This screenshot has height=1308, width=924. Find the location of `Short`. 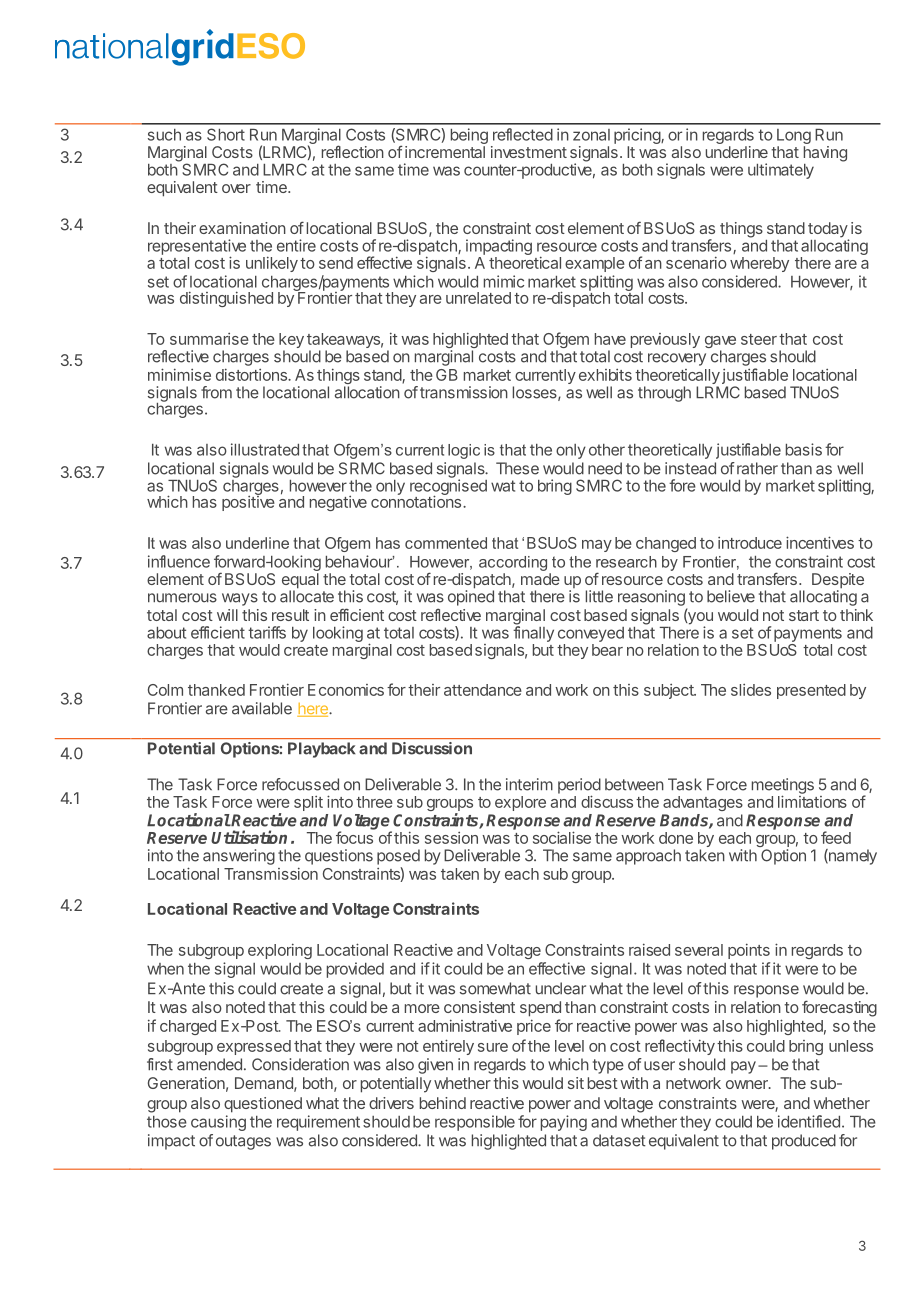

Short is located at coordinates (226, 134).
